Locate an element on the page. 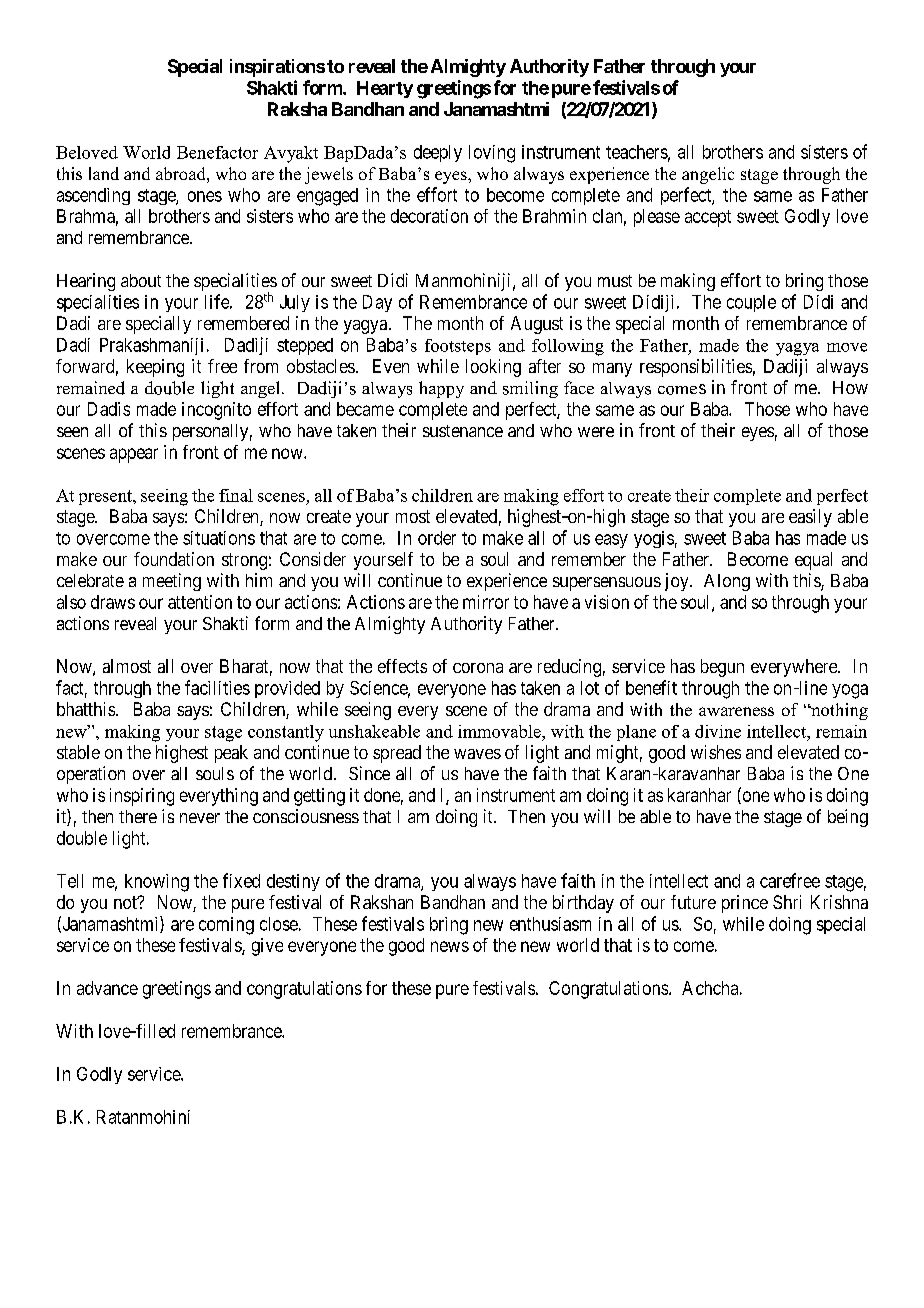 This page has height=1308, width=924. happy is located at coordinates (441, 389).
